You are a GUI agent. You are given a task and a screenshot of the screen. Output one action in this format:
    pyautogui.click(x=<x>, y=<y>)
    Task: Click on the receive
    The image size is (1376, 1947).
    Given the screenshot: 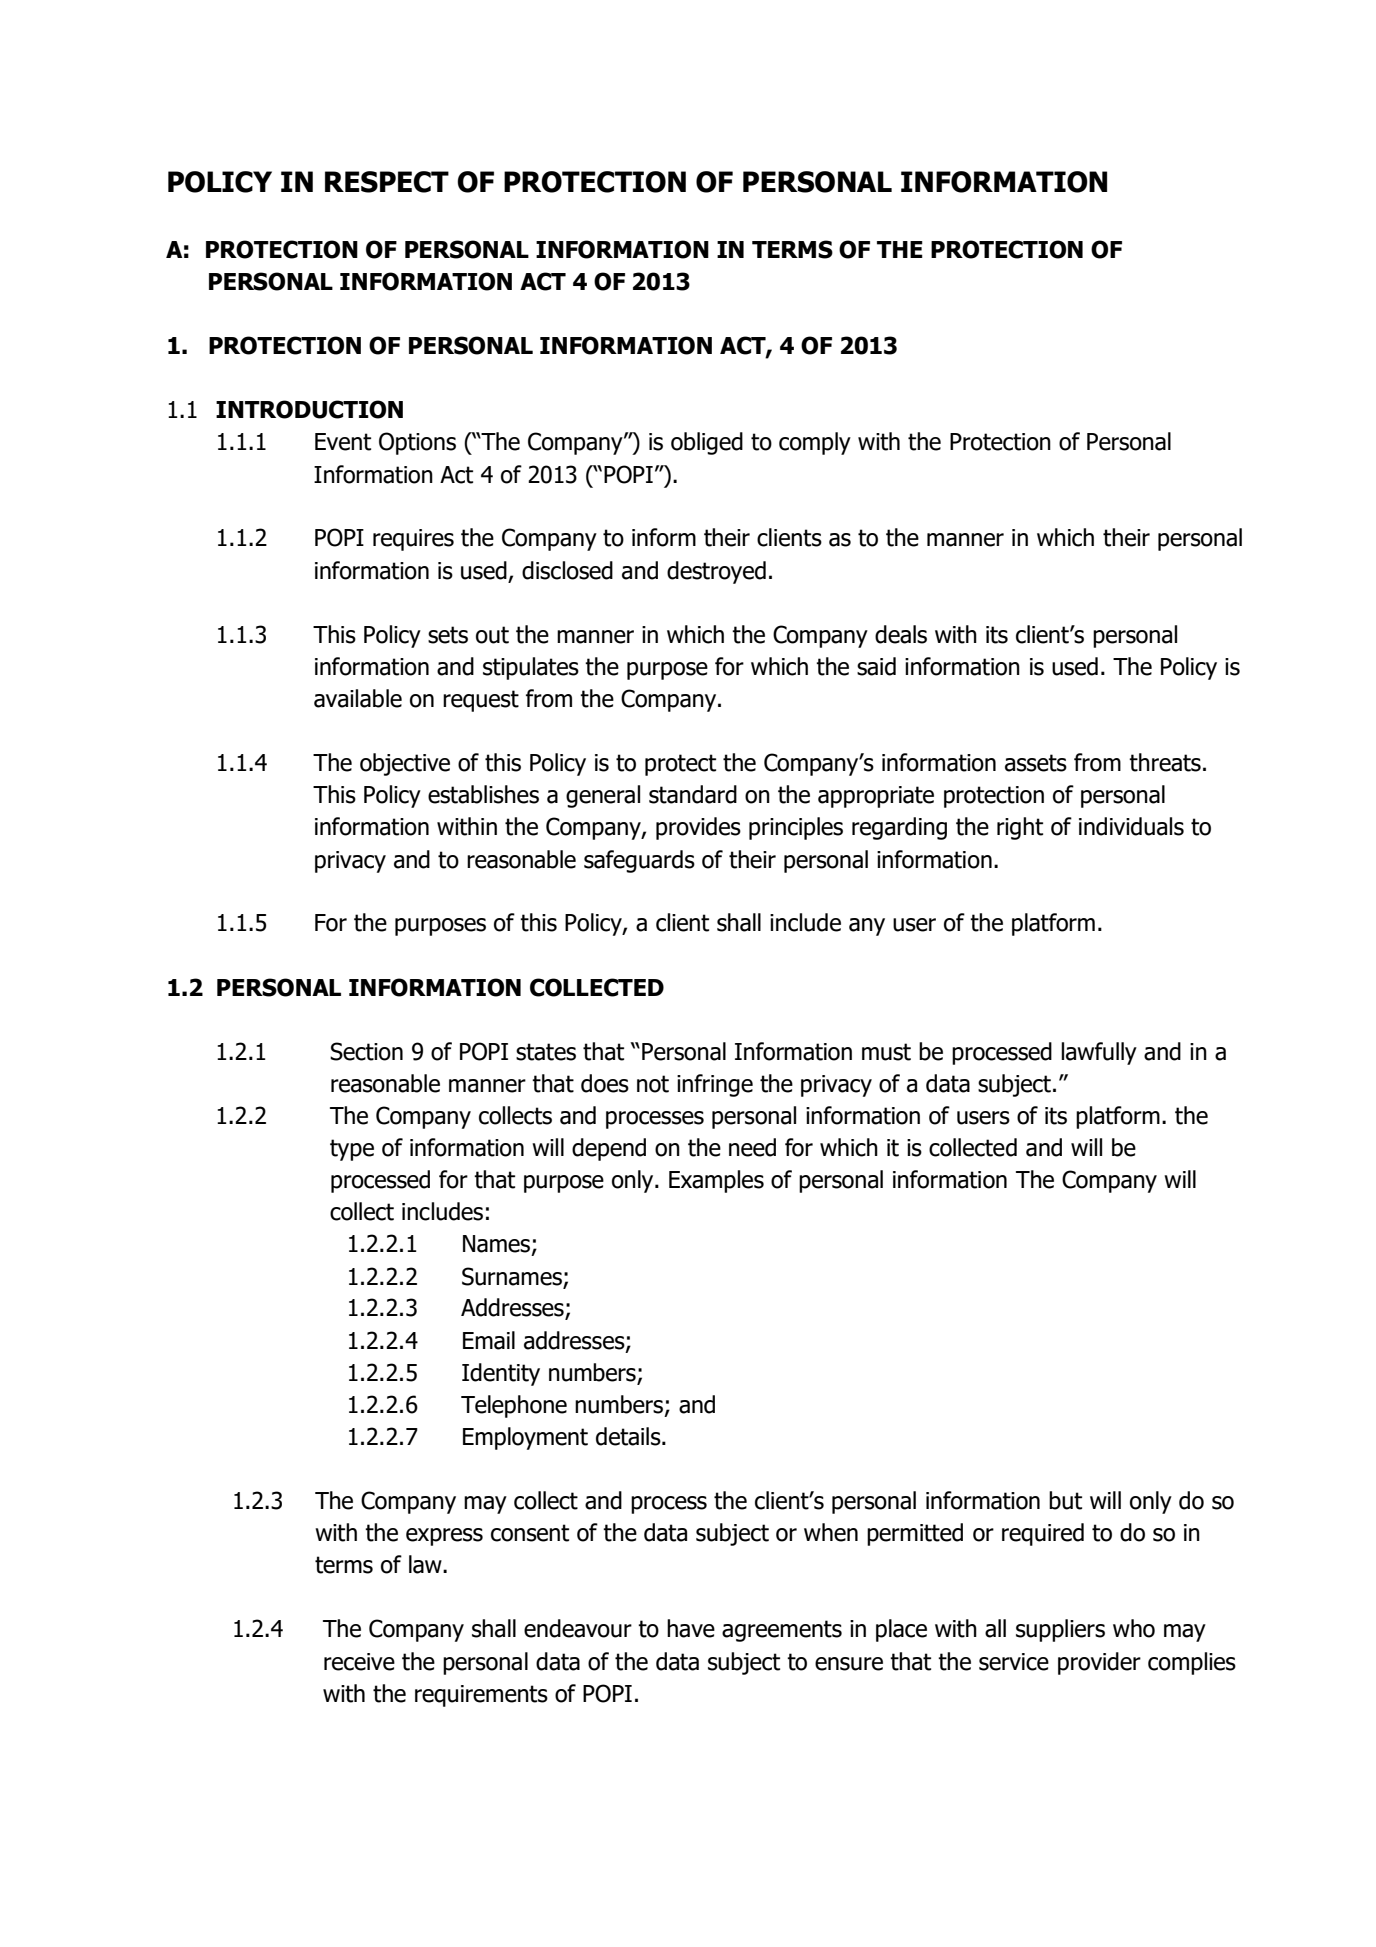 What is the action you would take?
    pyautogui.click(x=359, y=1662)
